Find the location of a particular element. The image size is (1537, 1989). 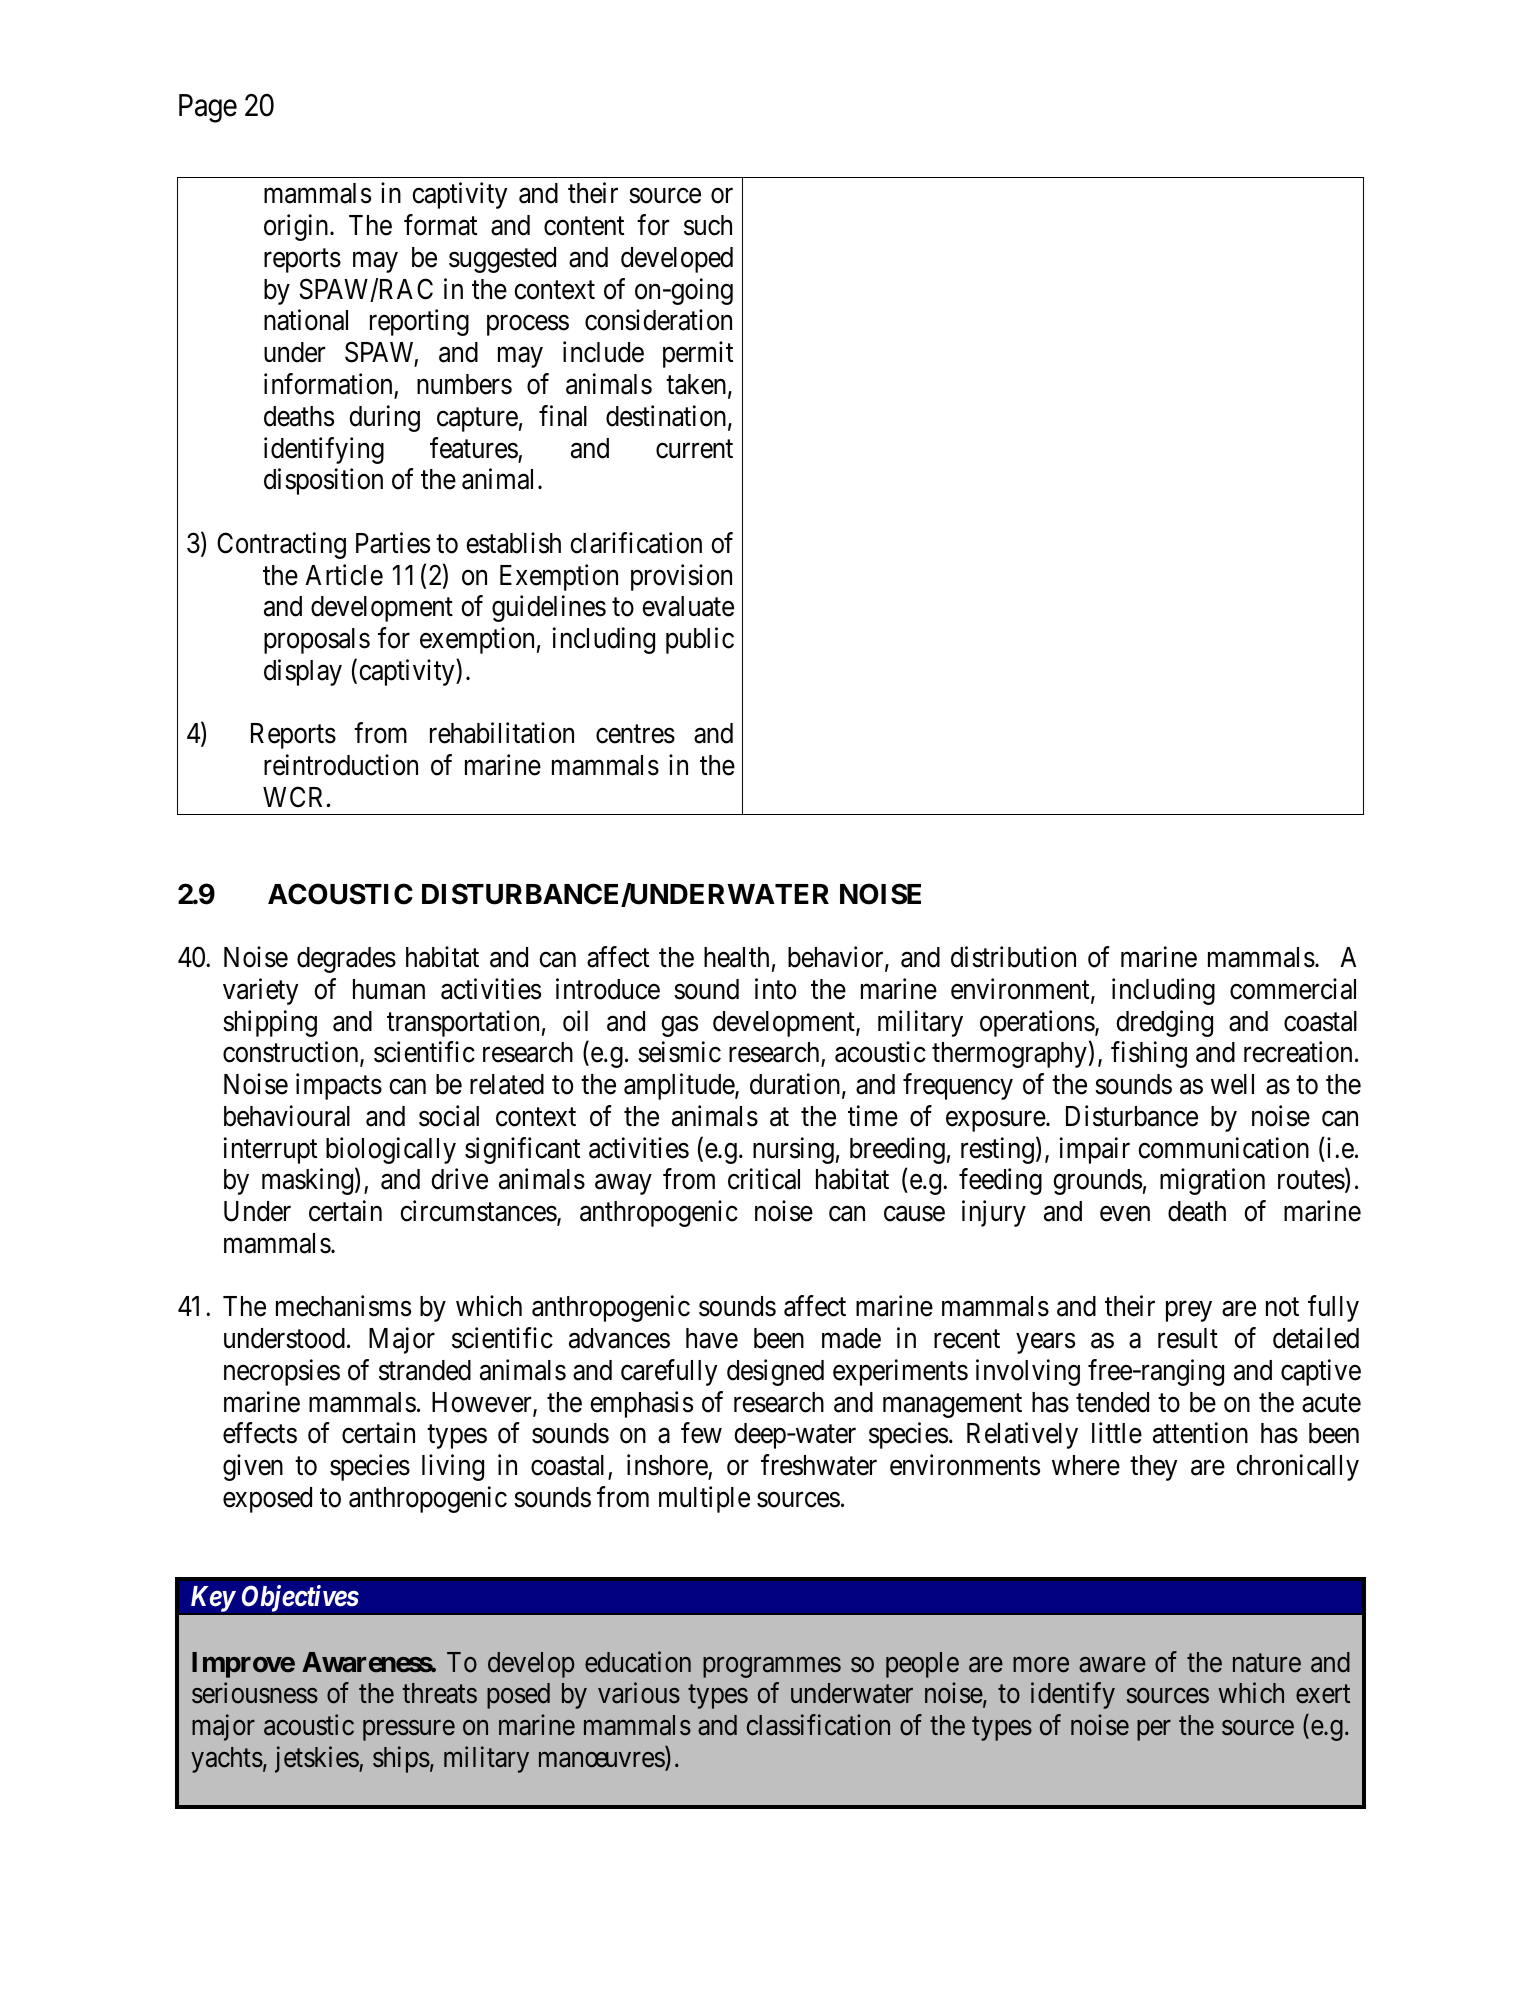

pressure is located at coordinates (409, 1730).
